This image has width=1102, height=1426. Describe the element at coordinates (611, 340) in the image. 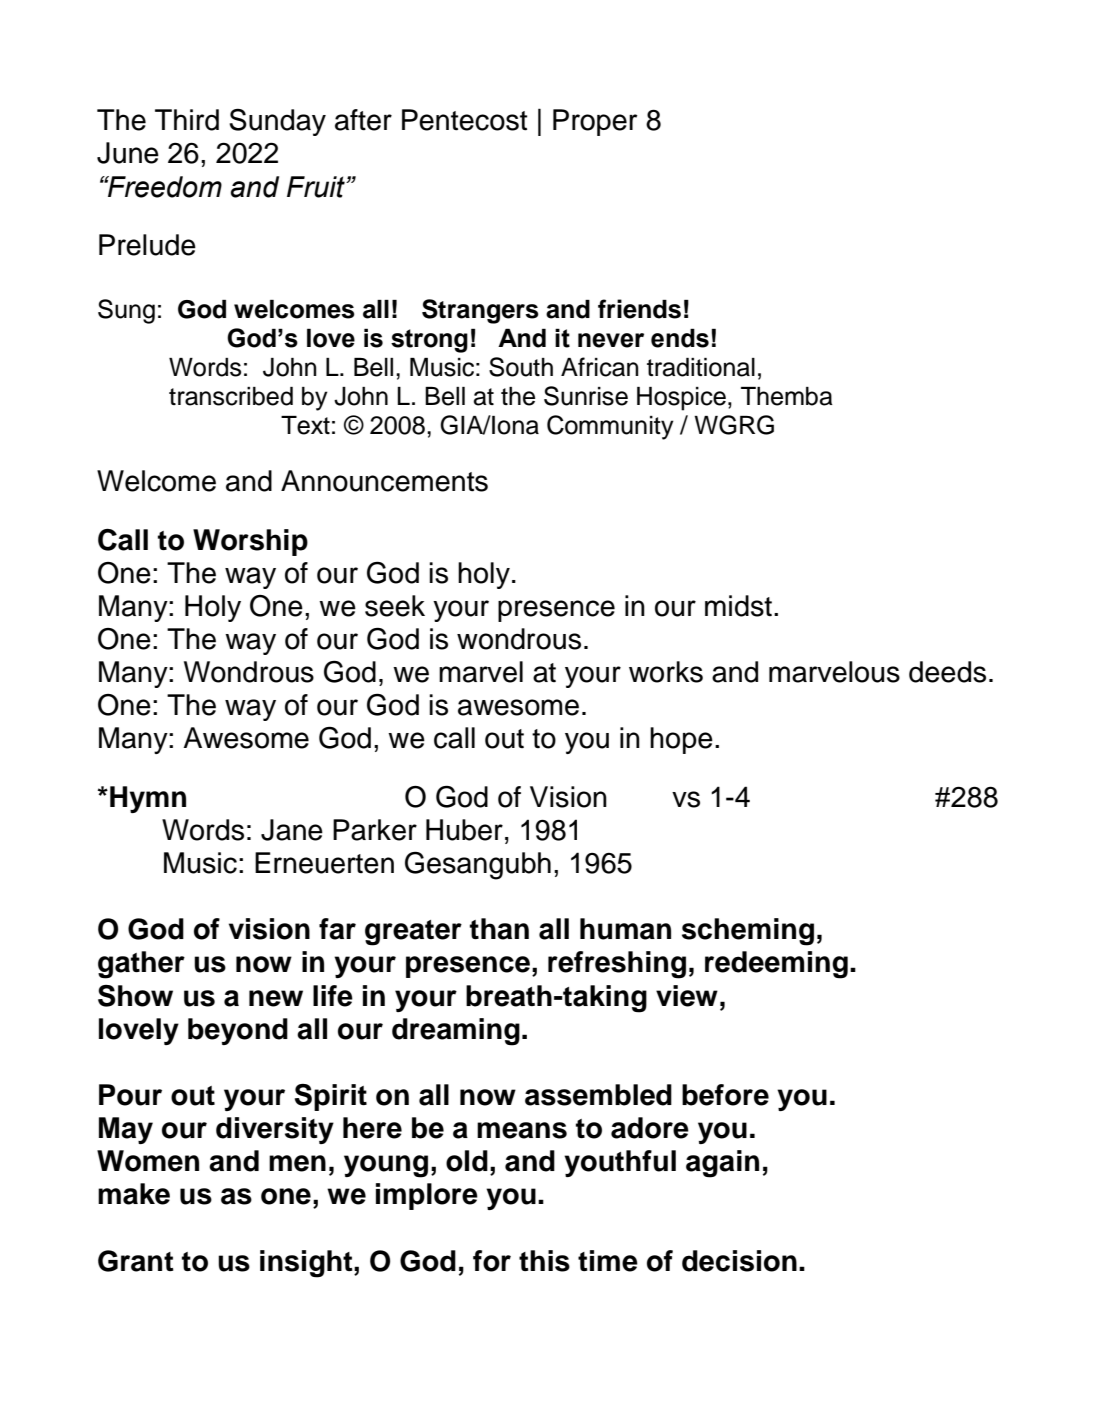

I see `never` at that location.
